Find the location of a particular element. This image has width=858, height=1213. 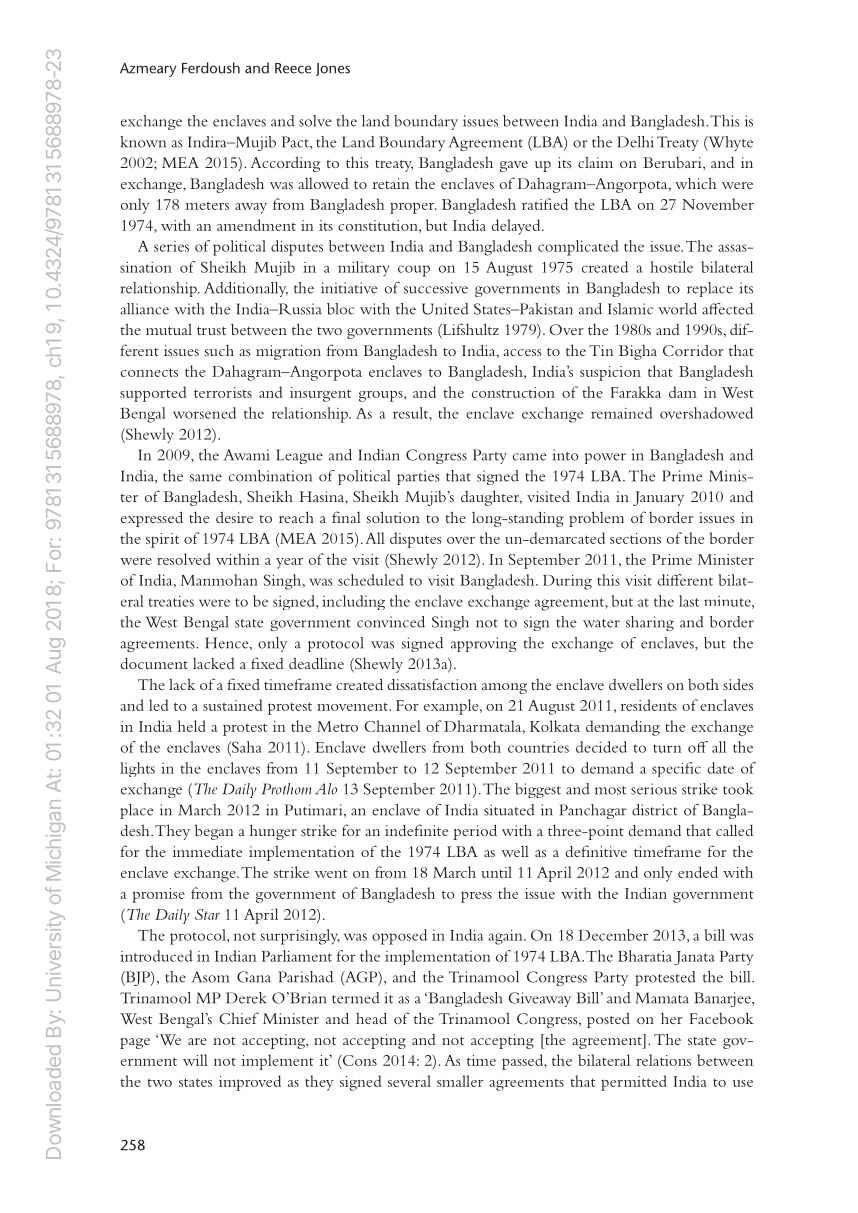

Delhi is located at coordinates (635, 142).
